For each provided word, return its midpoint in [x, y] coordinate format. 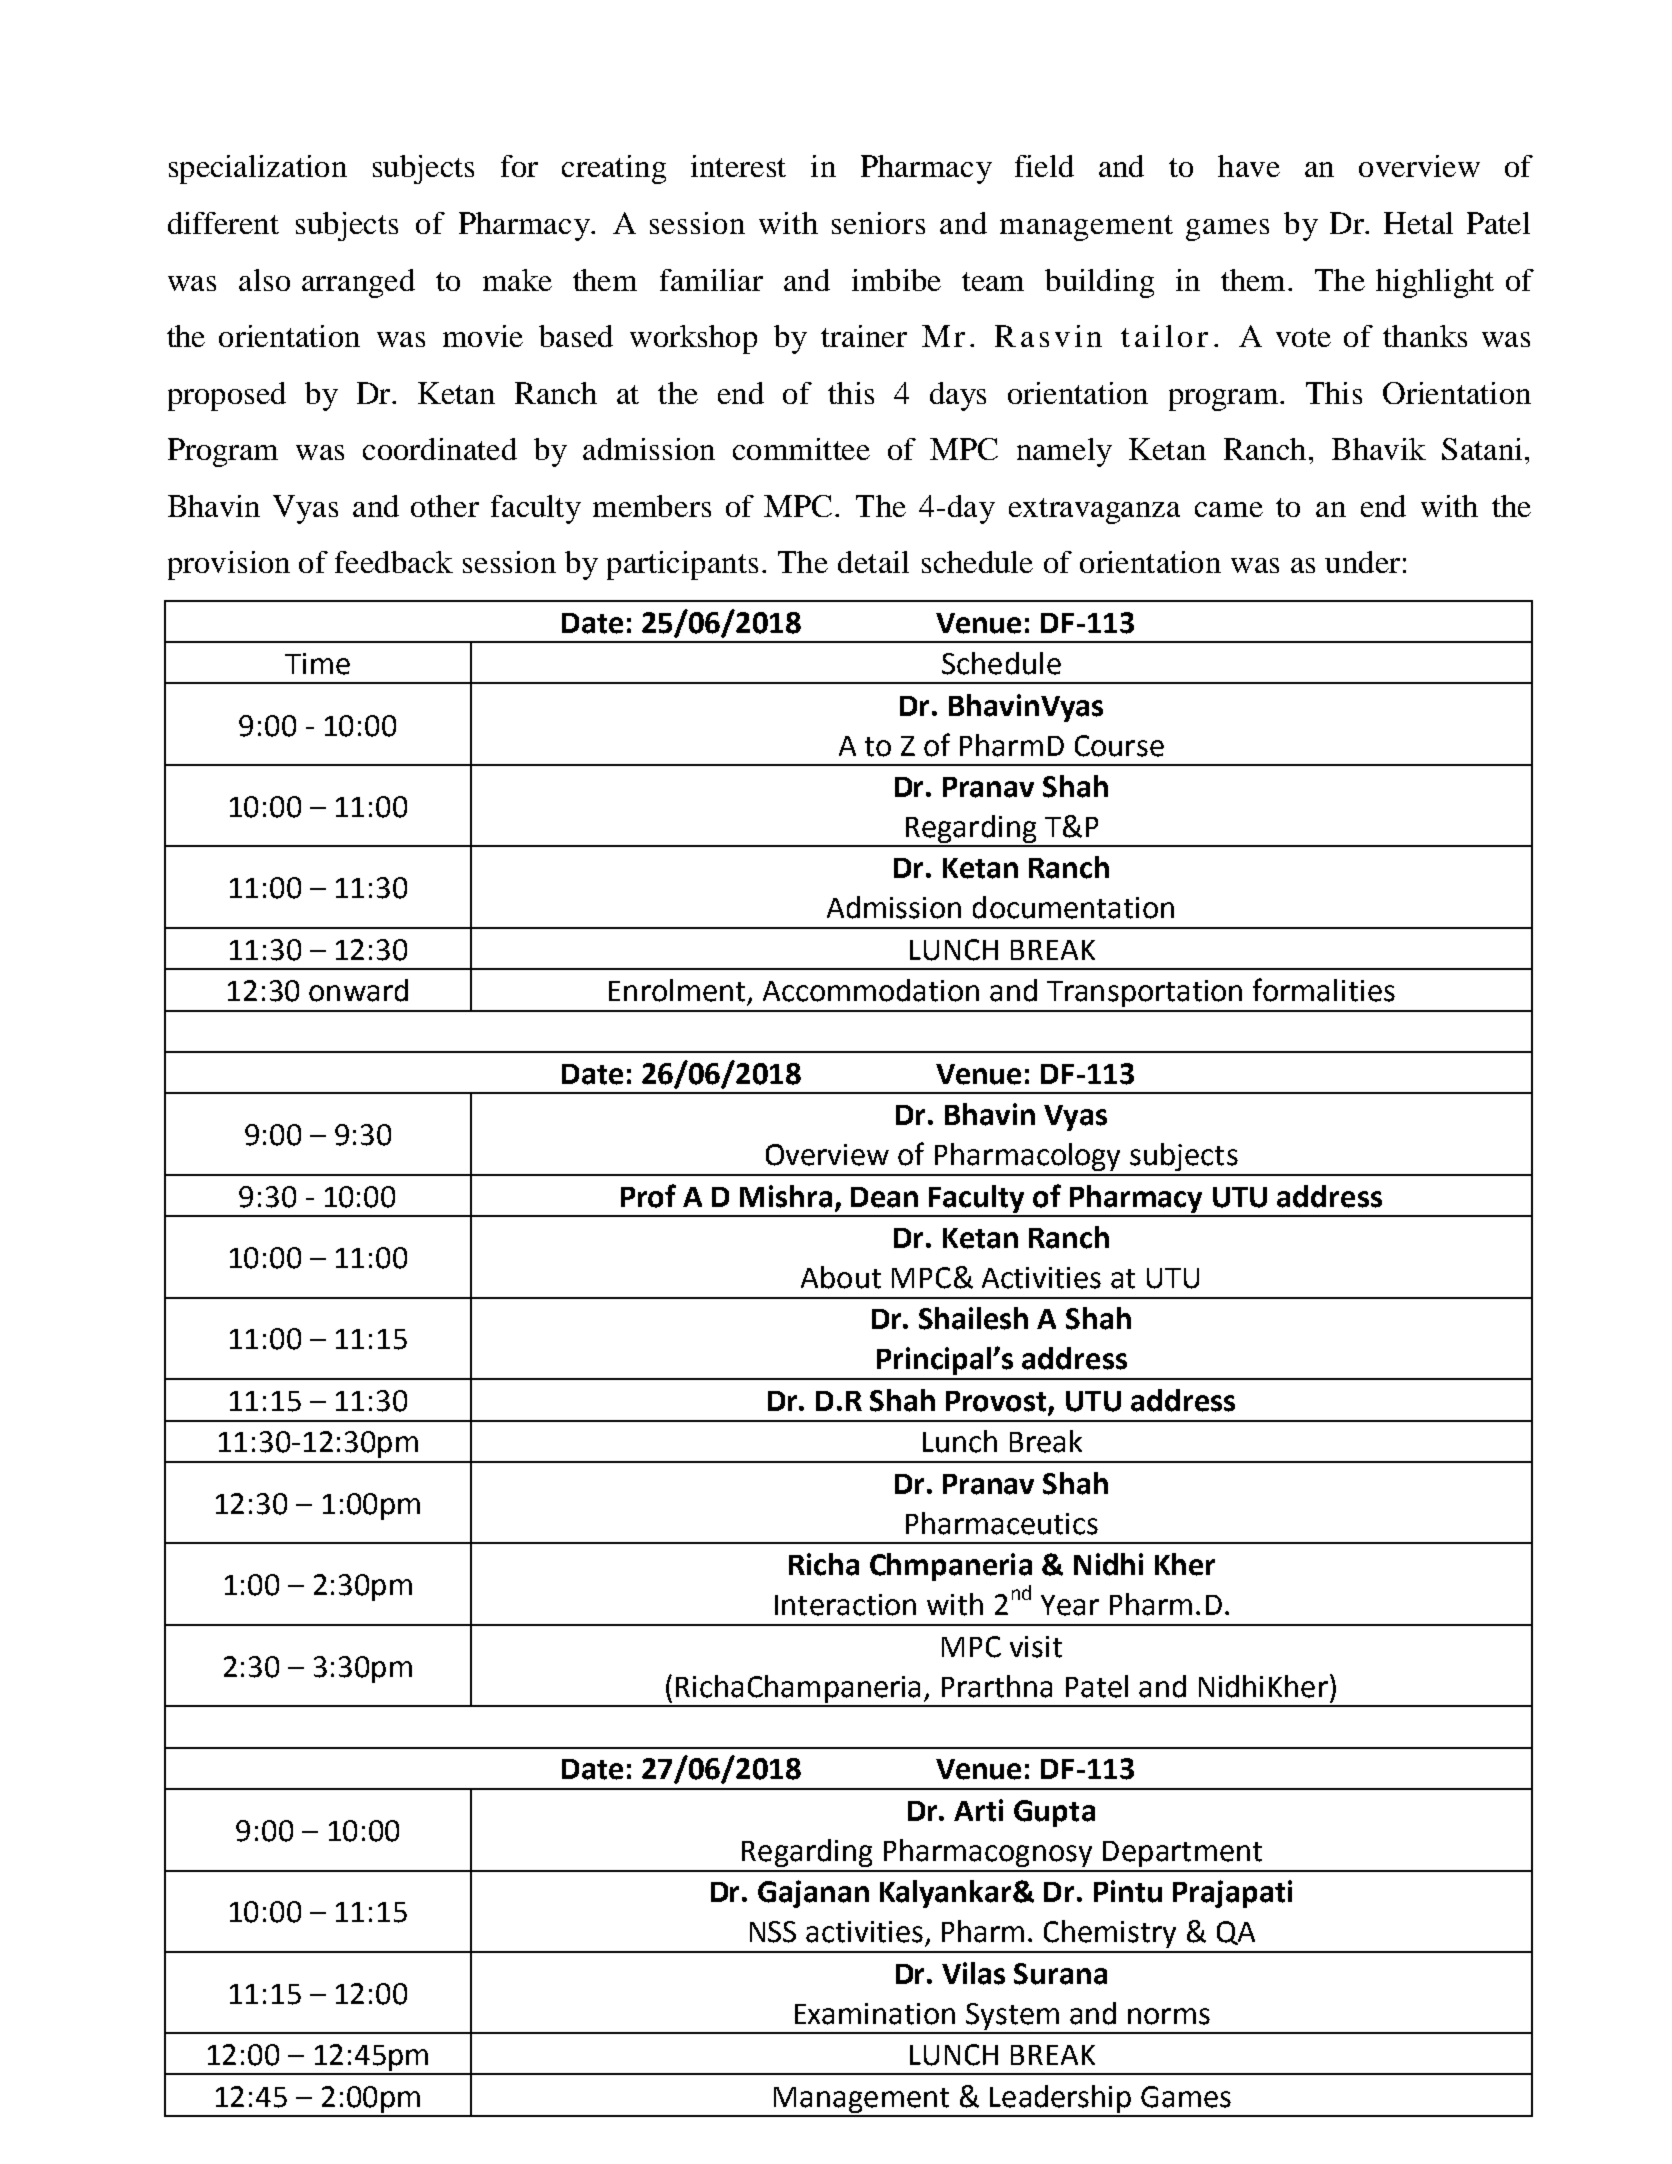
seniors [878, 223]
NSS [773, 1932]
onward [358, 990]
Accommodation [871, 990]
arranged [358, 283]
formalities [1324, 990]
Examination [875, 2014]
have [1249, 166]
